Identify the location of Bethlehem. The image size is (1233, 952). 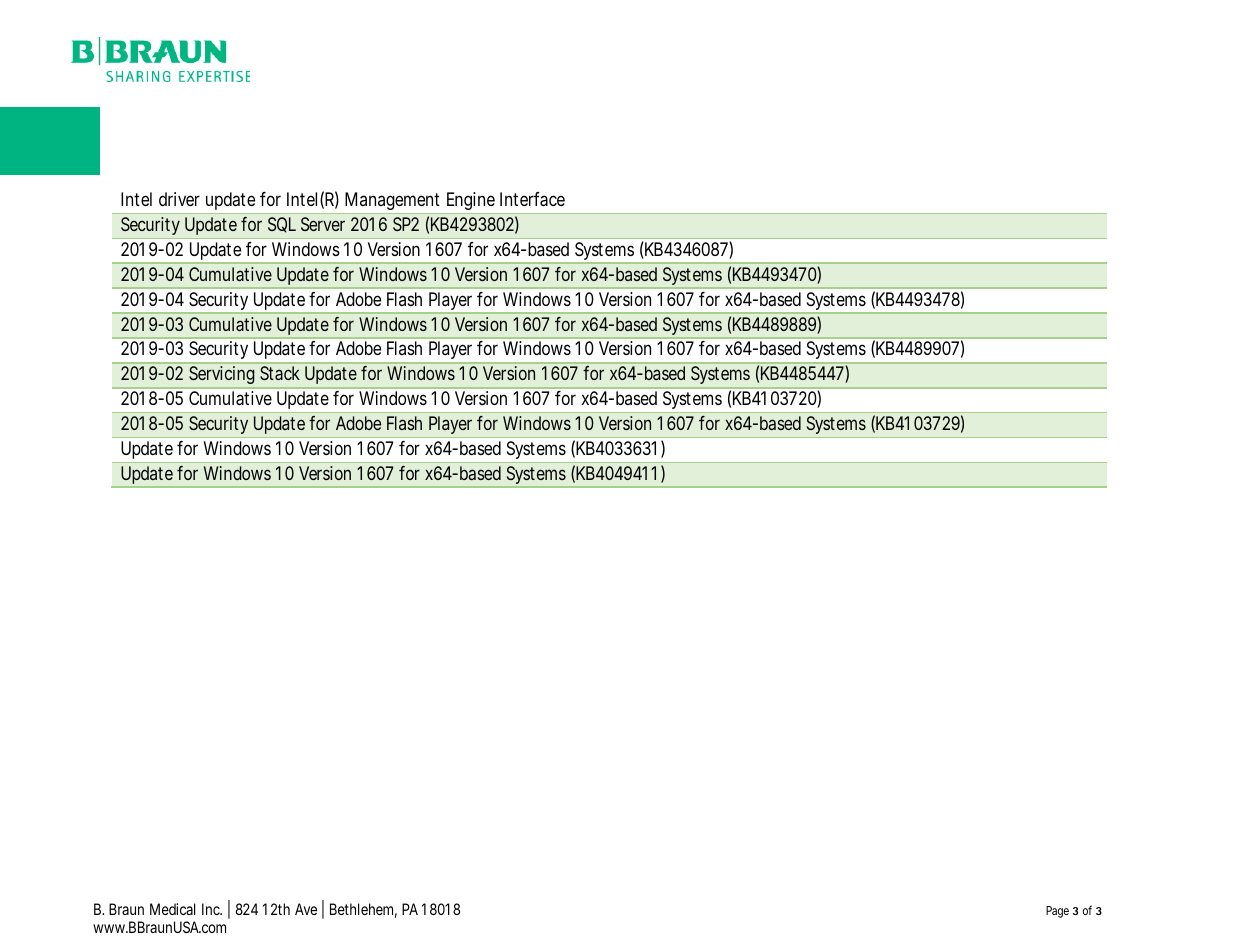
(363, 910).
